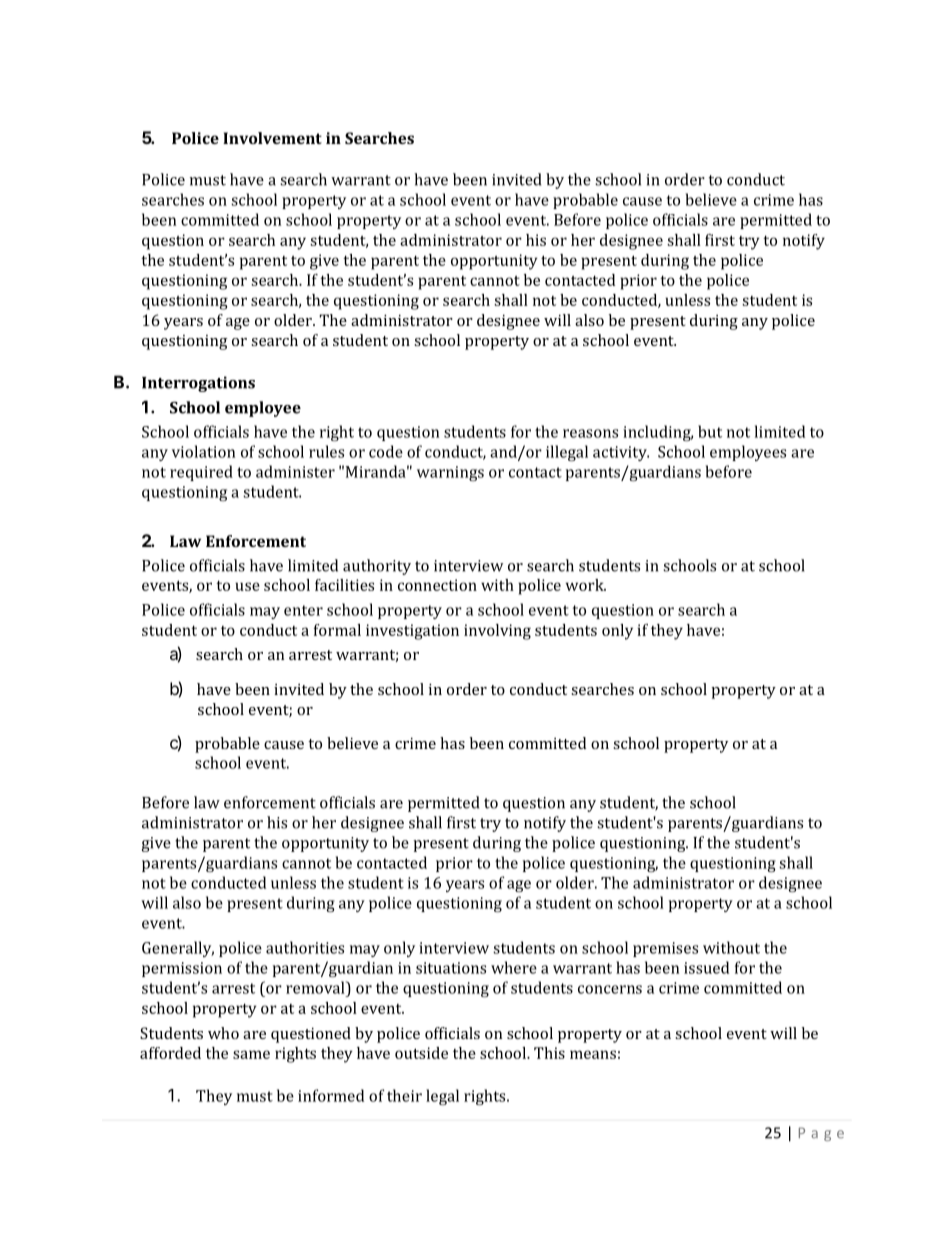 The image size is (952, 1233). Describe the element at coordinates (272, 138) in the page. I see `Involvement` at that location.
